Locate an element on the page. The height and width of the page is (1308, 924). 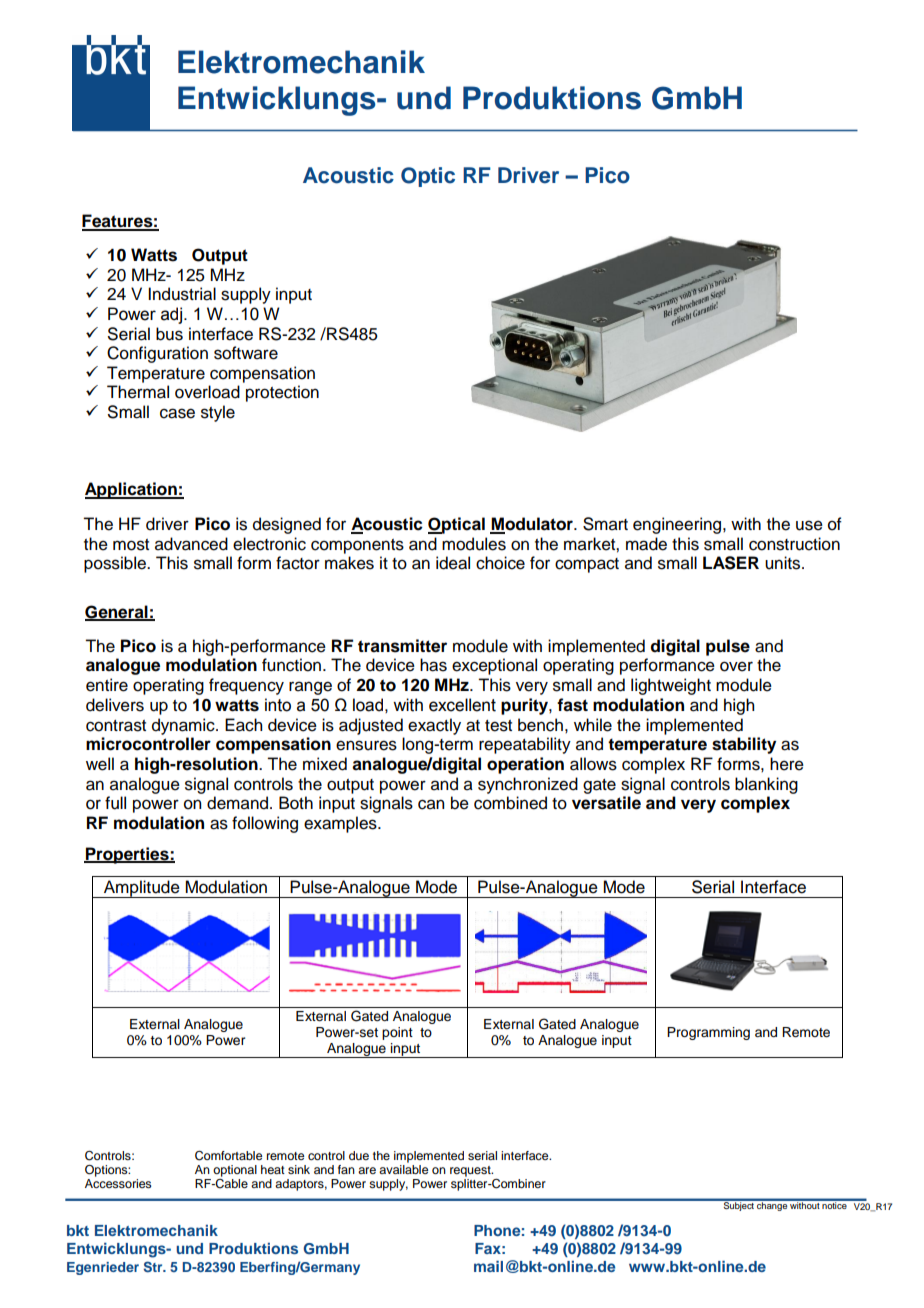
dynamic is located at coordinates (184, 726).
